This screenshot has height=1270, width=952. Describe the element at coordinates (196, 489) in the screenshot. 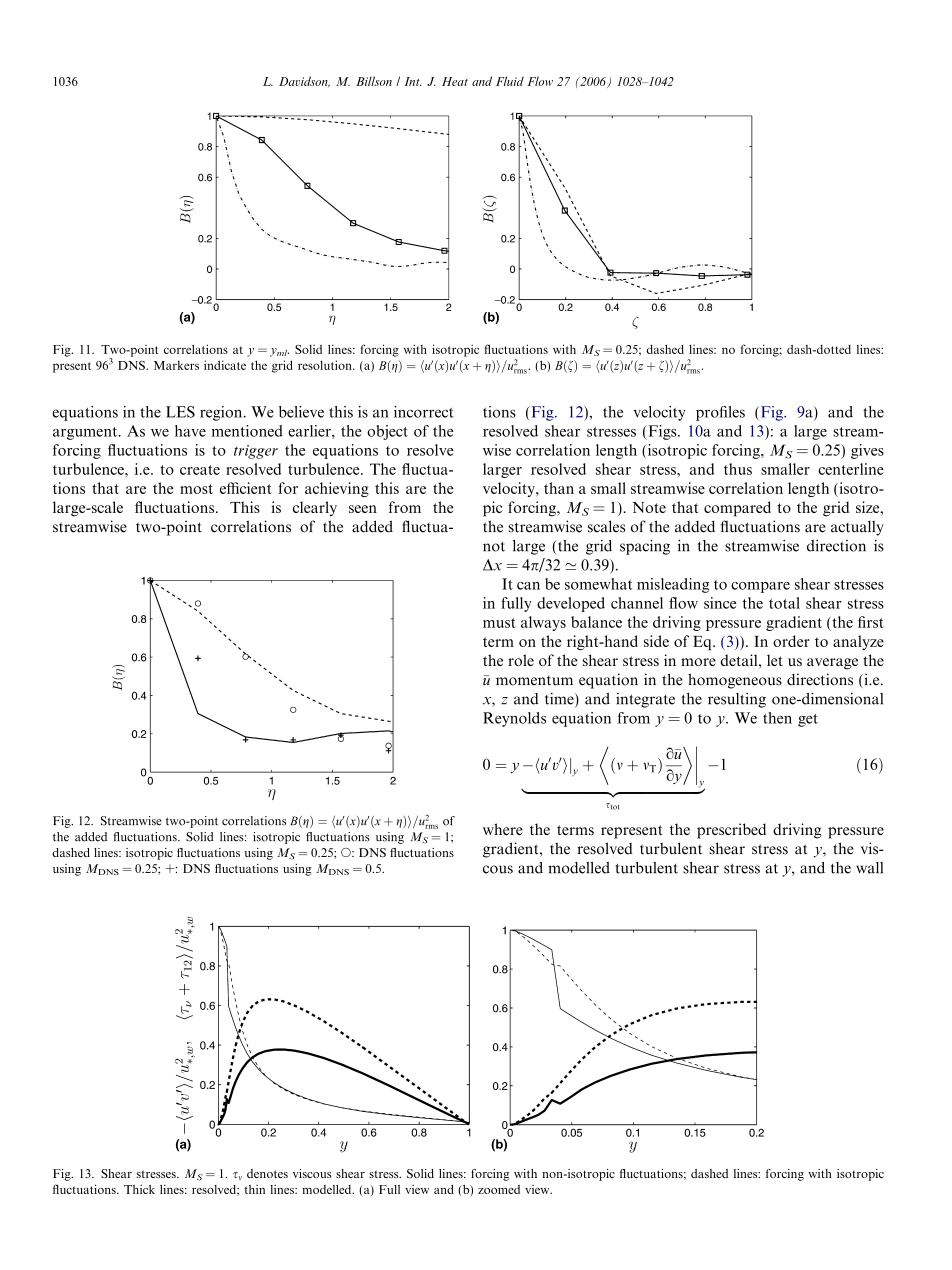

I see `most` at that location.
